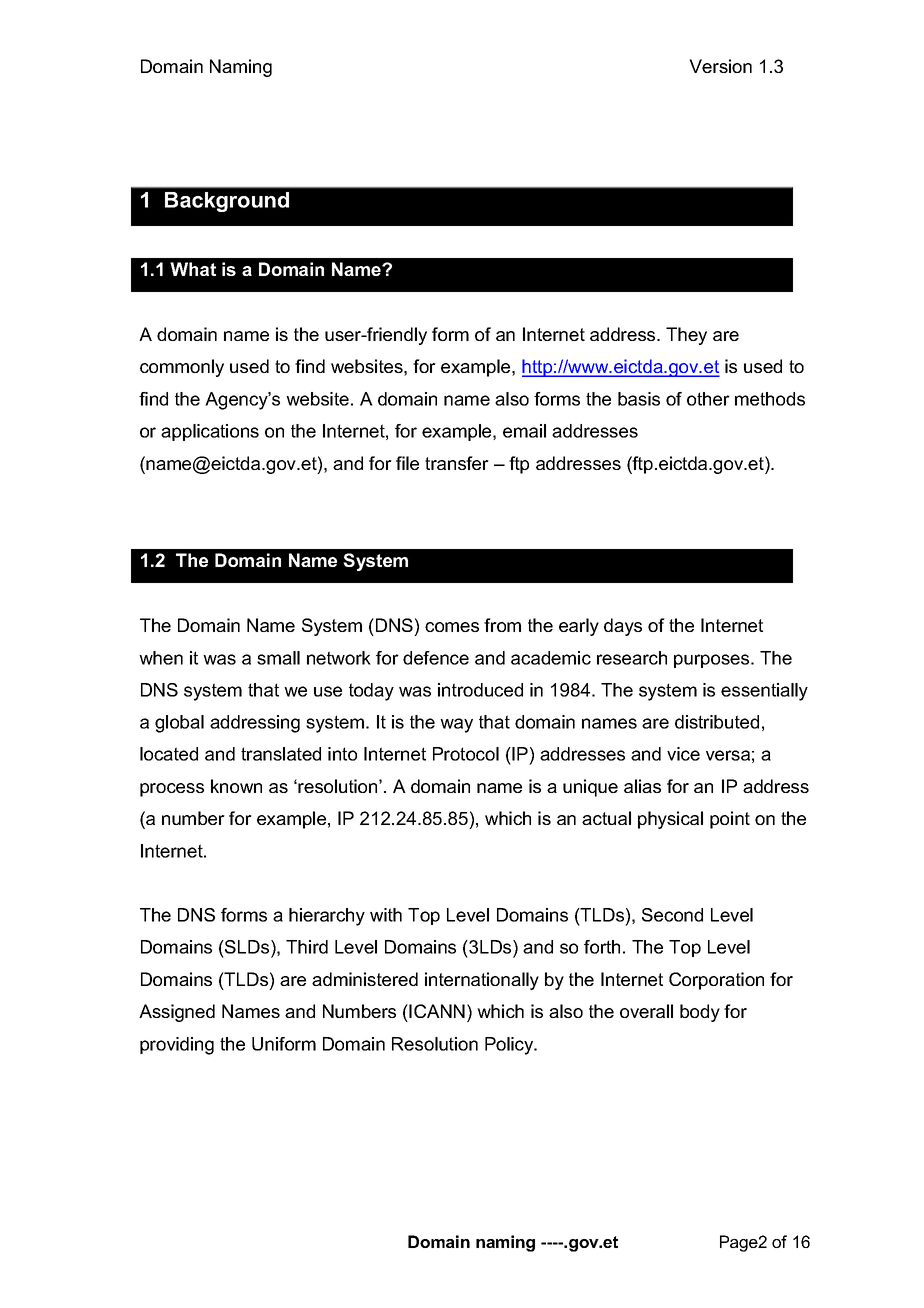 The width and height of the image is (924, 1308). What do you see at coordinates (437, 1011) in the image?
I see `ICANN` at bounding box center [437, 1011].
